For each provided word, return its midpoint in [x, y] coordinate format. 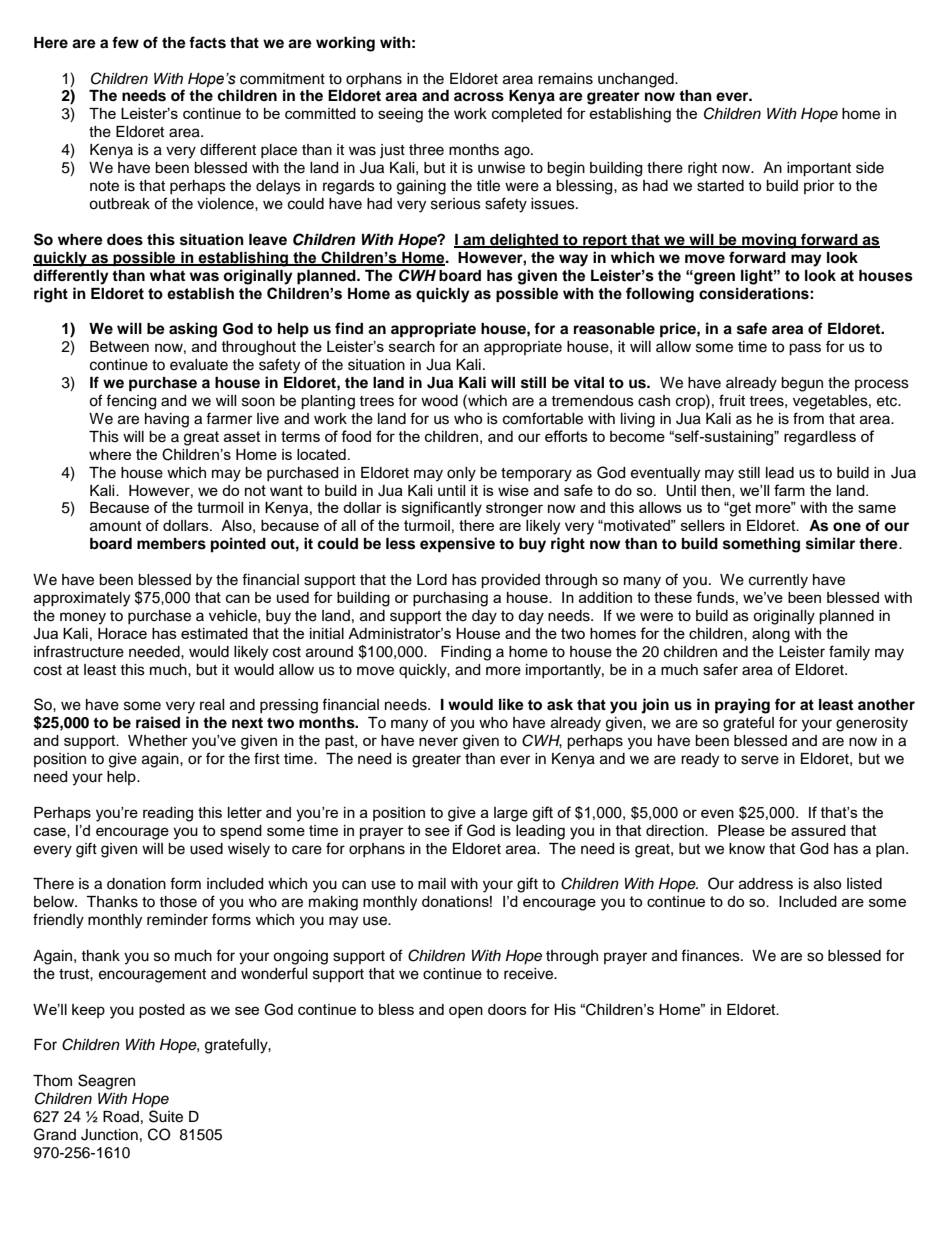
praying [742, 706]
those [178, 902]
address [766, 884]
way [573, 260]
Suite [166, 1116]
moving [769, 241]
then [717, 491]
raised [158, 722]
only [461, 474]
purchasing [450, 599]
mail [432, 884]
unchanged [637, 80]
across [479, 97]
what [167, 275]
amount [115, 526]
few [125, 42]
